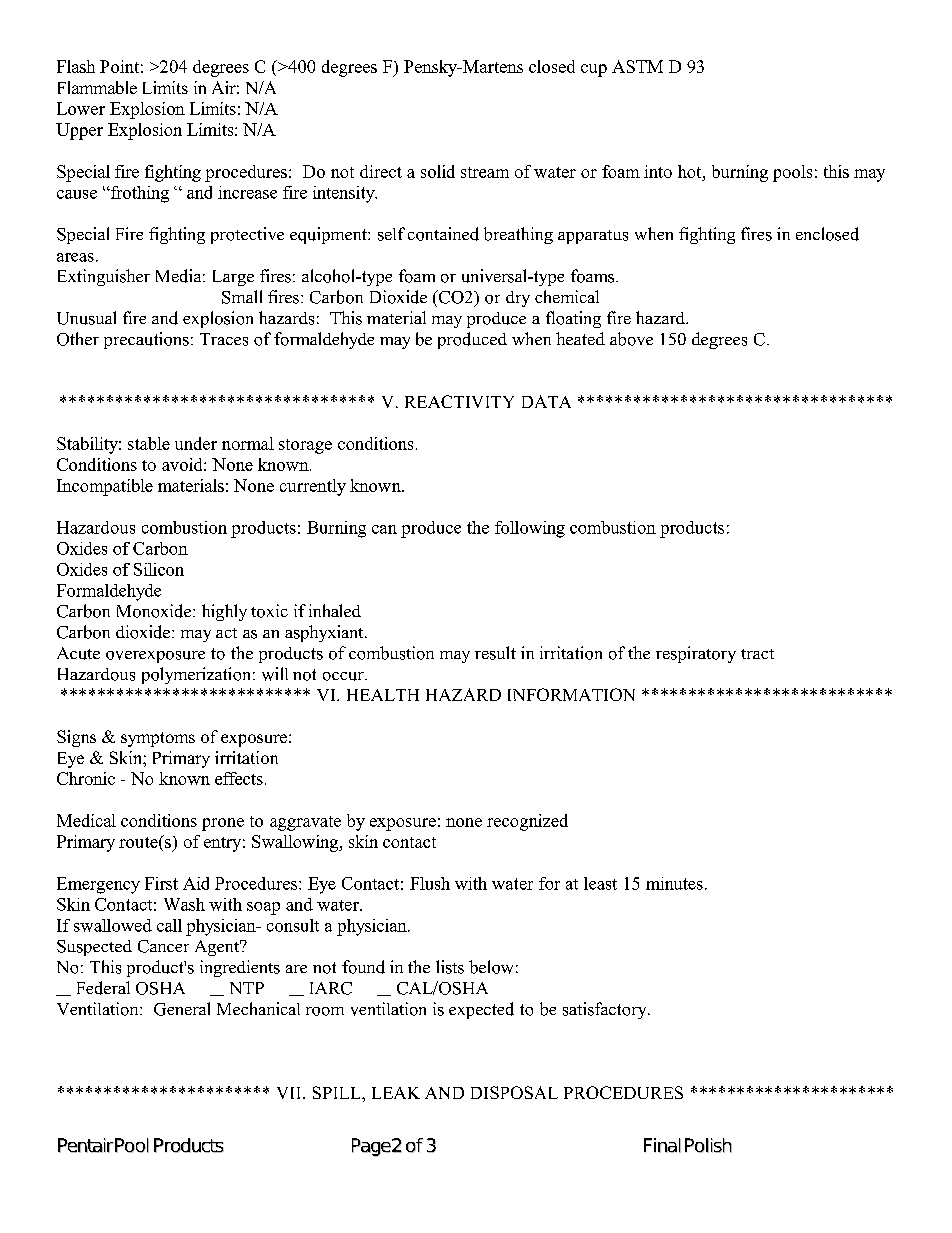 This image has width=952, height=1233. What do you see at coordinates (631, 339) in the image?
I see `above` at bounding box center [631, 339].
